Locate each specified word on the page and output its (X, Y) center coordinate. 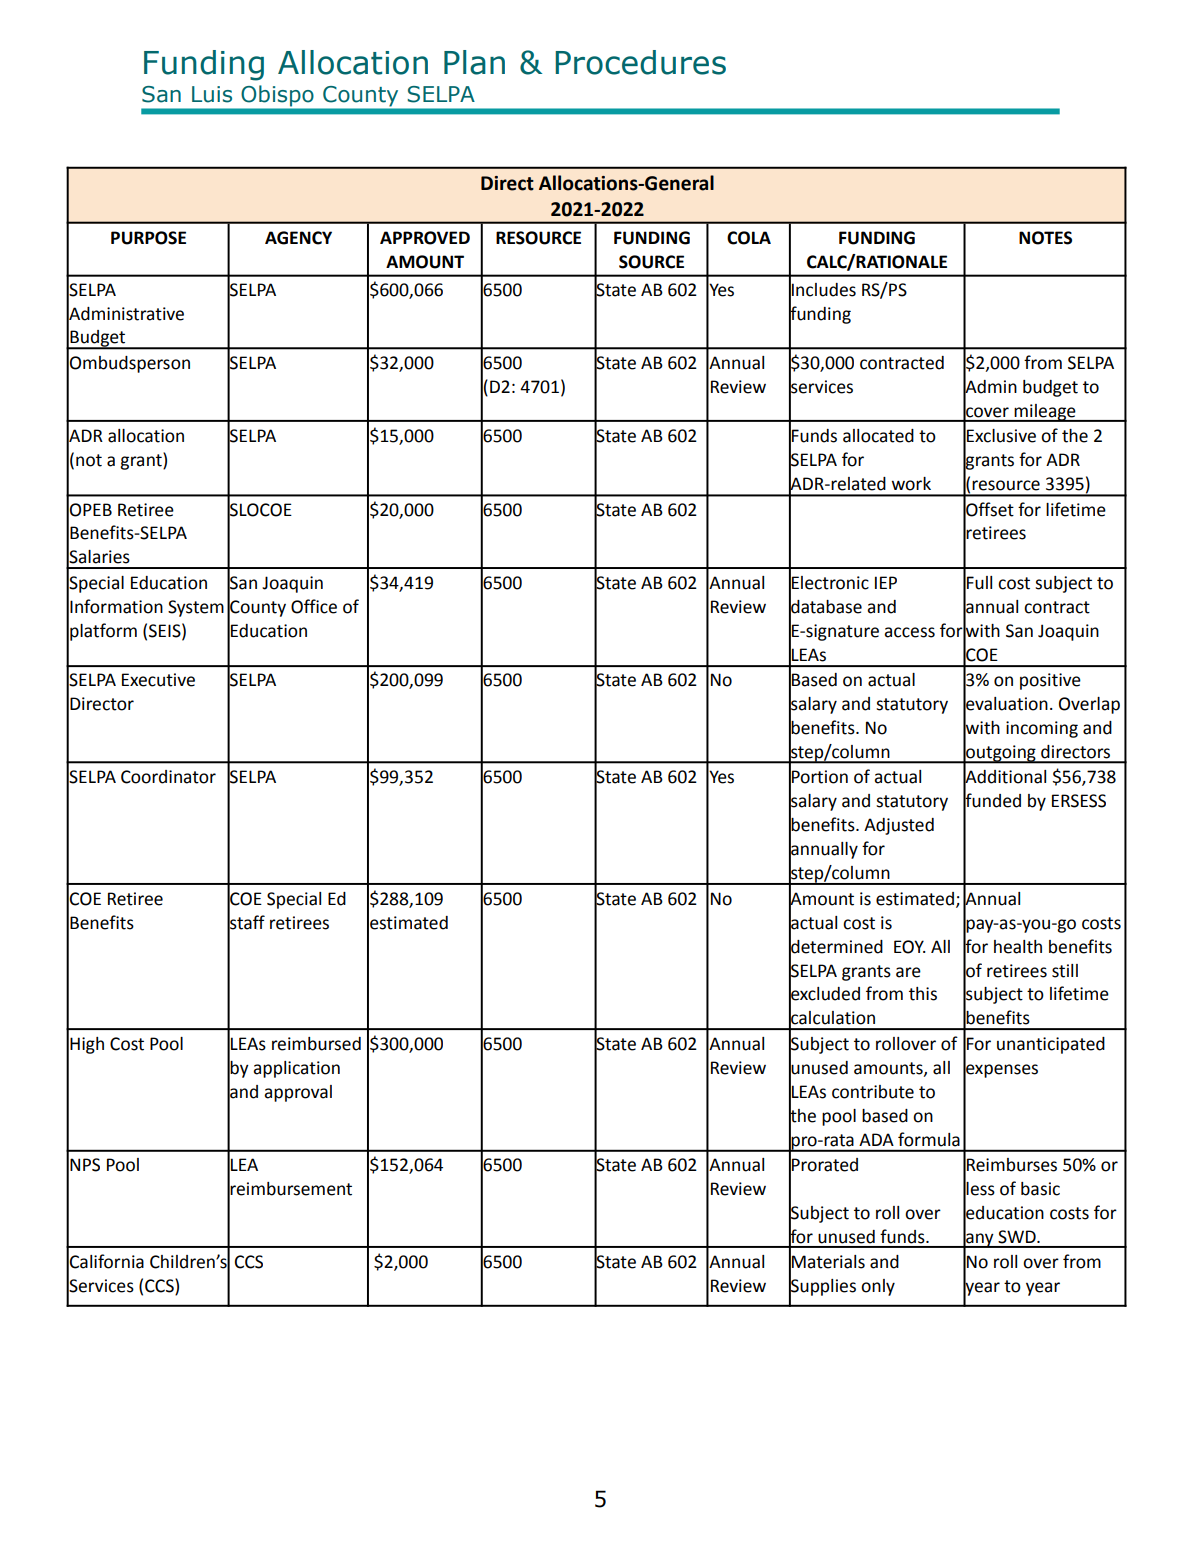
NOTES (1045, 238)
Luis (212, 94)
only (878, 1287)
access (909, 632)
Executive (158, 680)
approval (298, 1093)
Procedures (640, 62)
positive (1050, 681)
